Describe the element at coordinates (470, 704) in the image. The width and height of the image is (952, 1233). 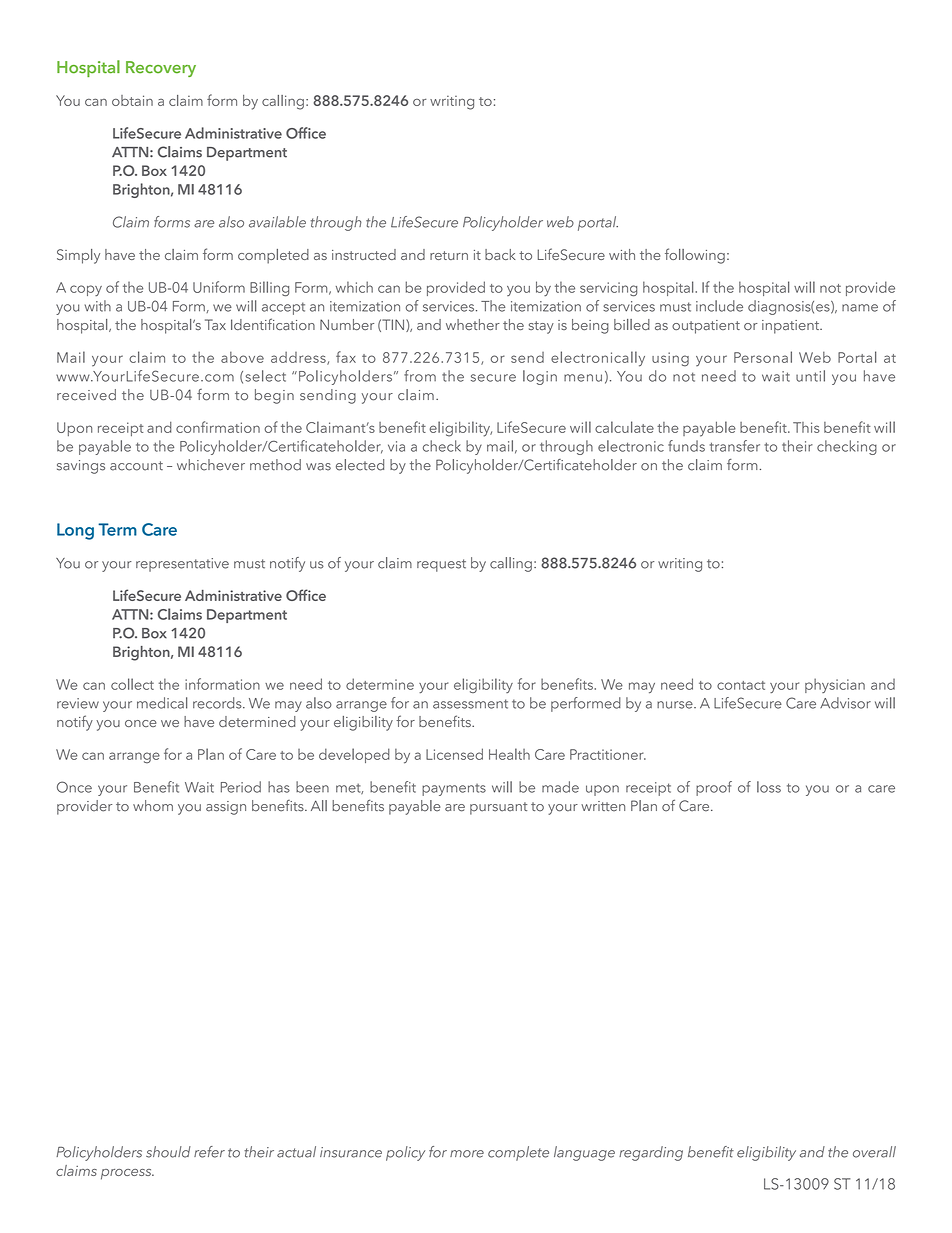
I see `assessment` at that location.
